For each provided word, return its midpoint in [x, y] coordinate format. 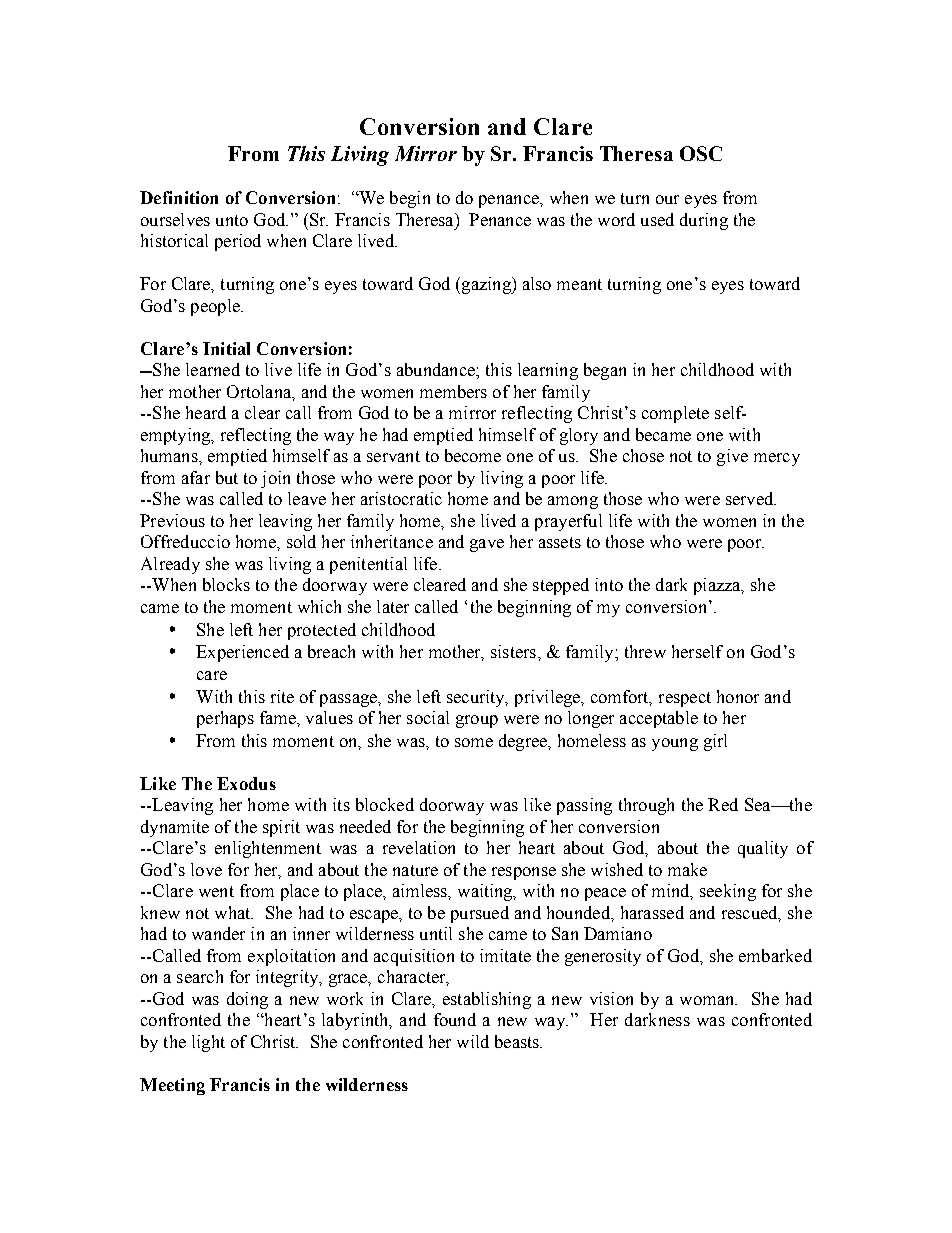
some [474, 742]
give [732, 457]
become [473, 455]
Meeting [172, 1086]
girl [715, 742]
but [227, 477]
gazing [486, 285]
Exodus [246, 783]
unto [232, 220]
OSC [701, 153]
